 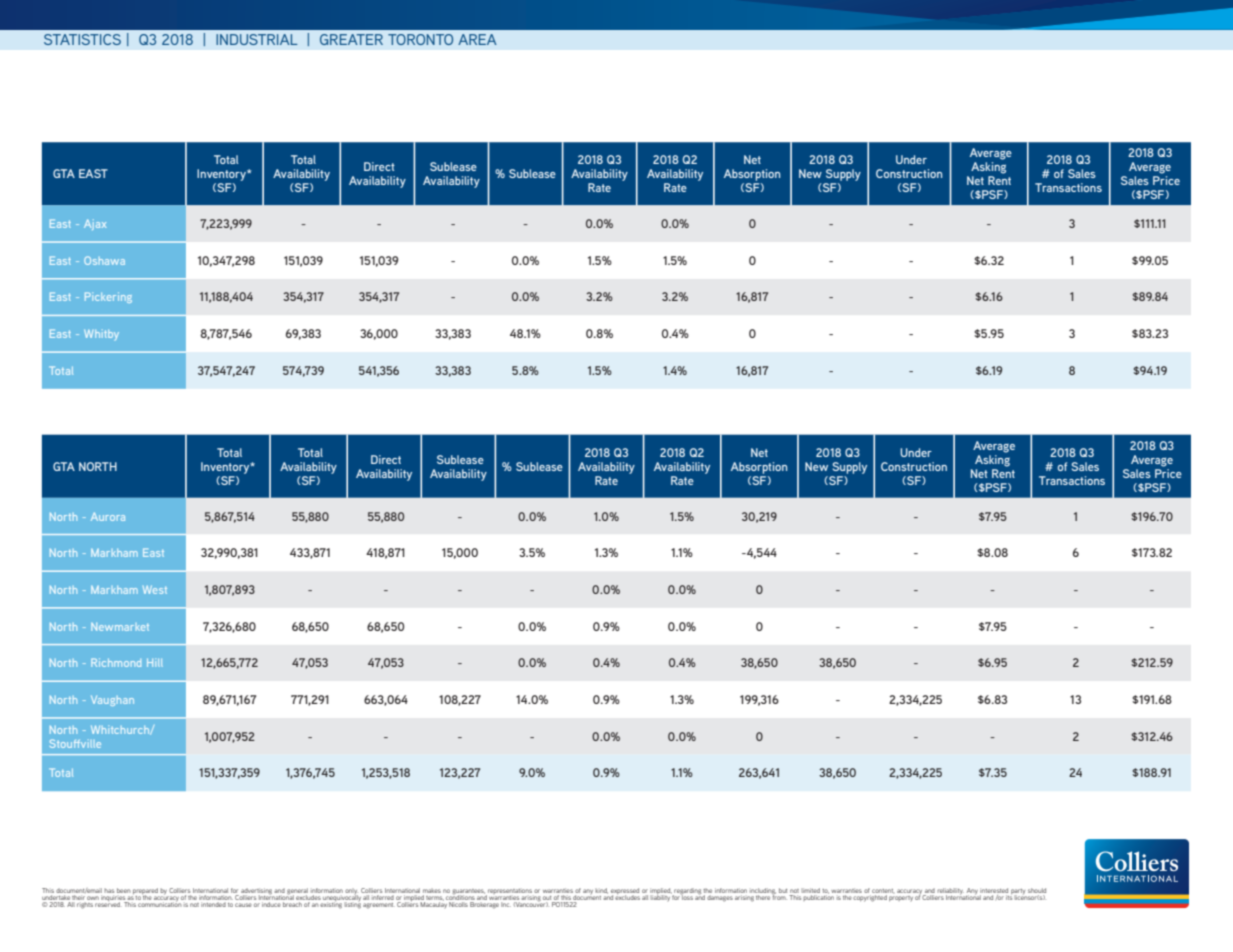 I want to click on INDUSTRIAL, so click(x=257, y=39).
